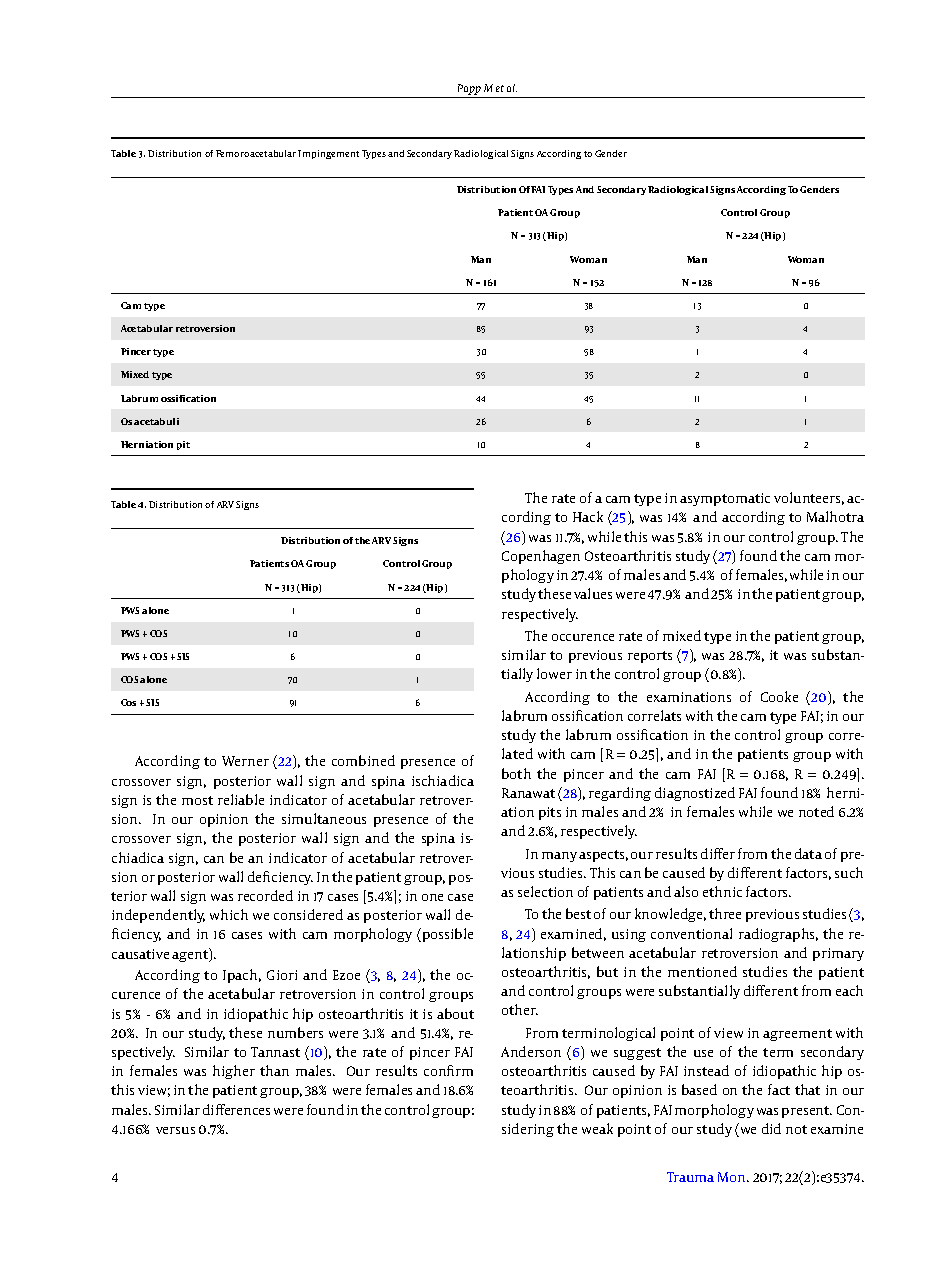 This page has height=1271, width=952. I want to click on Copenhagen, so click(541, 557).
